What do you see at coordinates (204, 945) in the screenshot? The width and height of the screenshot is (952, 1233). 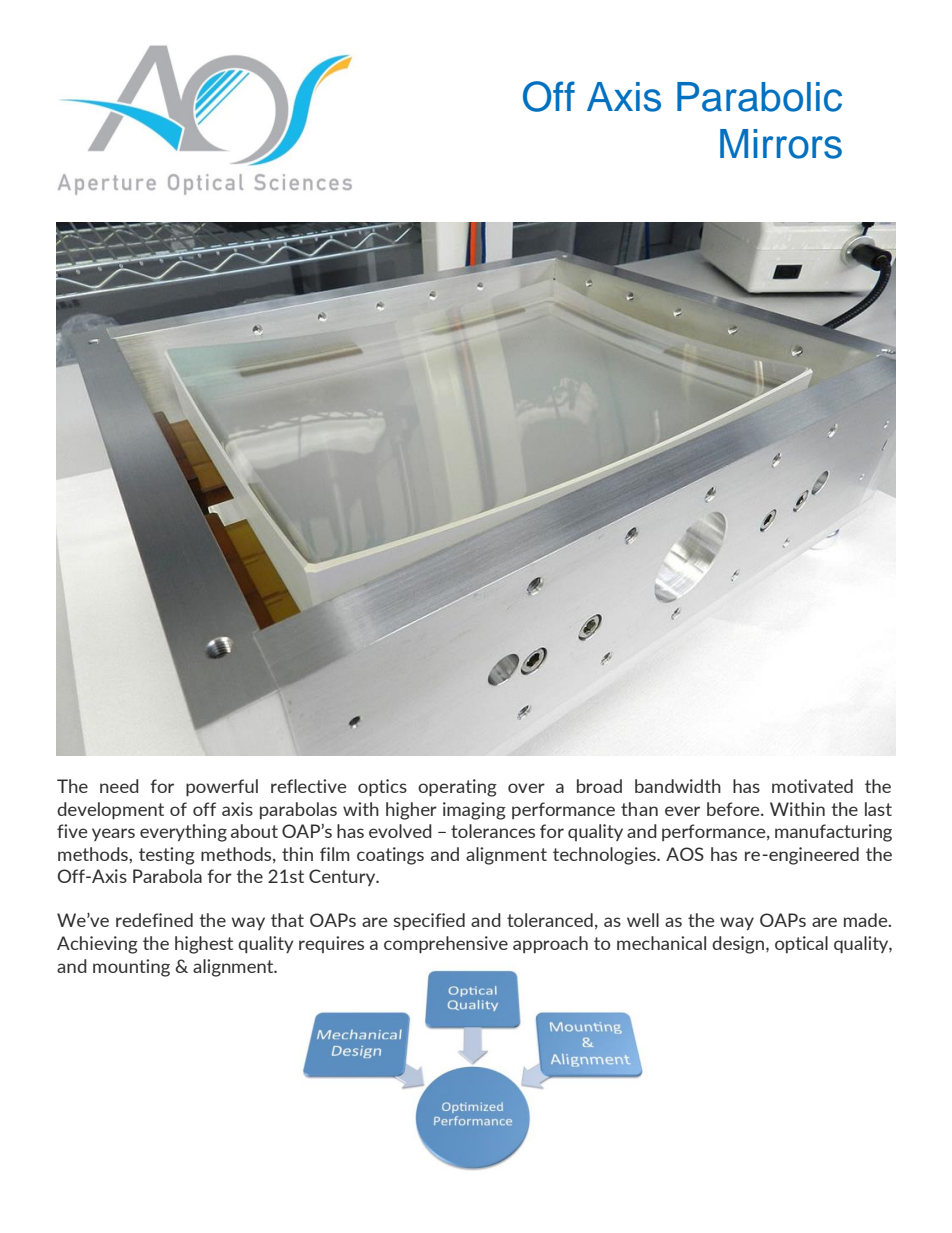 I see `highest` at bounding box center [204, 945].
